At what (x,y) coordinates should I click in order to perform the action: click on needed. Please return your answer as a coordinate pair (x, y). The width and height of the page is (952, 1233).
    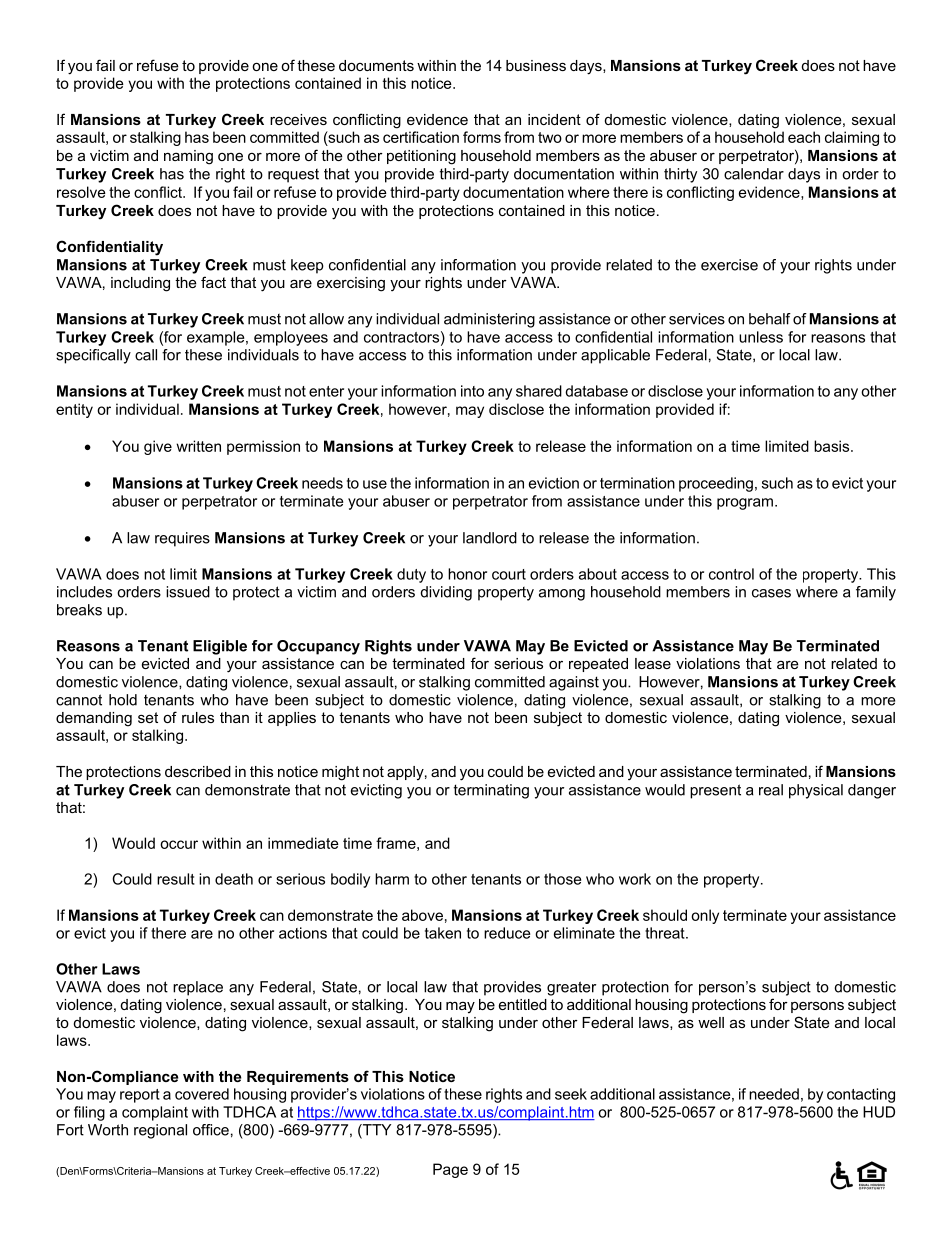
    Looking at the image, I should click on (774, 1094).
